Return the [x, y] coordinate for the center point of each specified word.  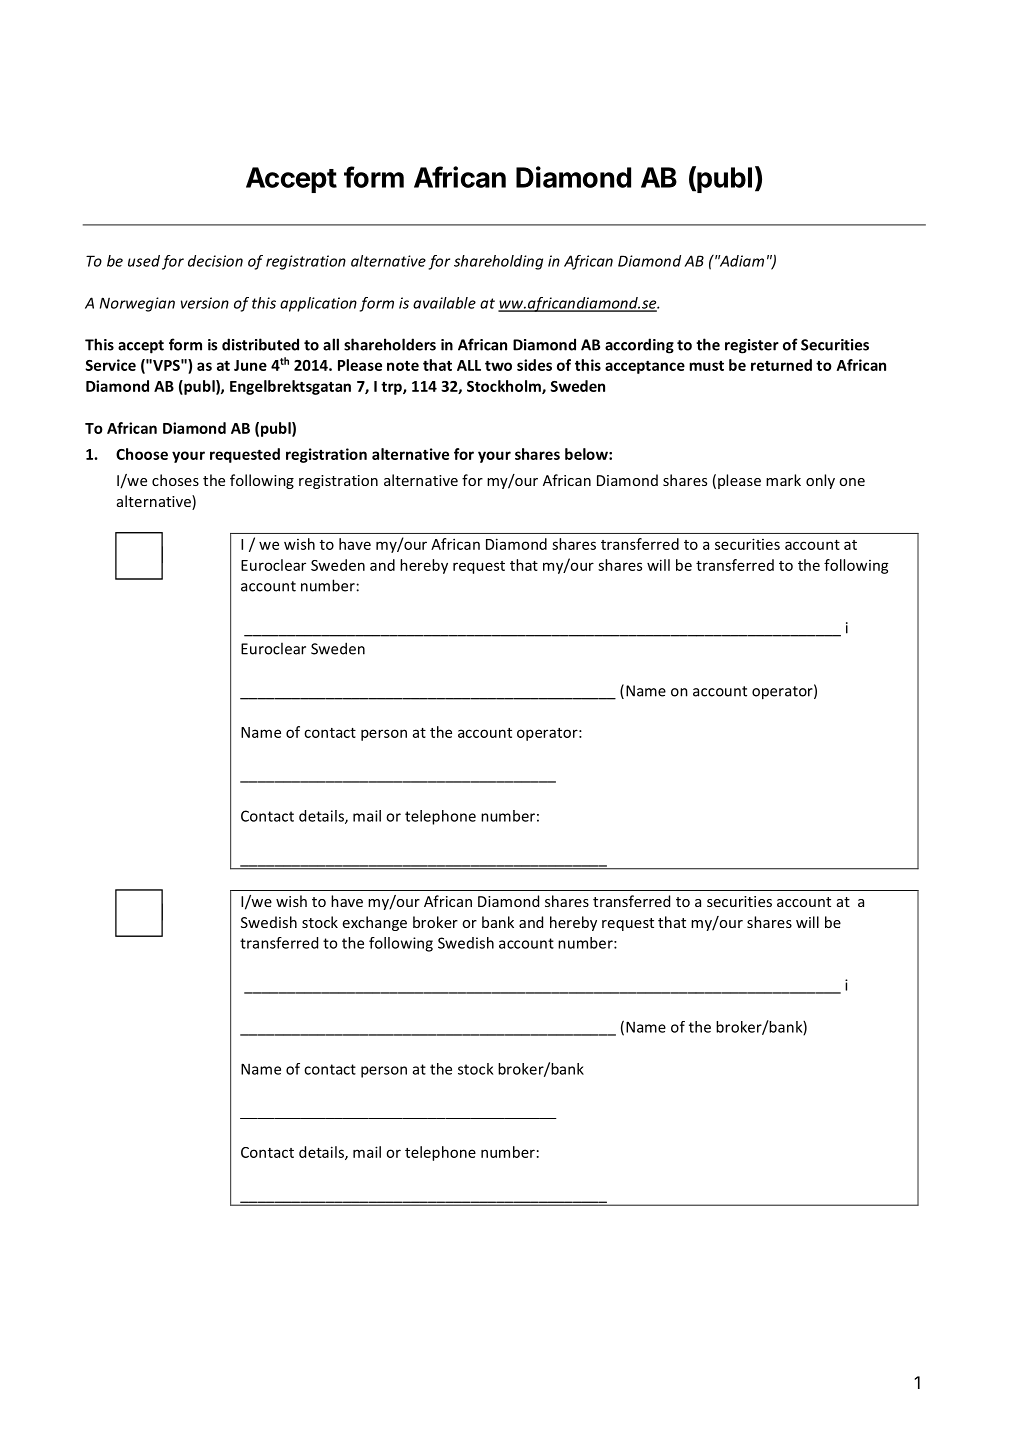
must [706, 366]
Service [110, 365]
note [403, 366]
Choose [142, 454]
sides [534, 365]
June [250, 365]
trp [392, 388]
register [752, 346]
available [444, 303]
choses [175, 480]
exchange [375, 923]
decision [215, 261]
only [820, 481]
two [498, 365]
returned [781, 365]
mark [783, 480]
